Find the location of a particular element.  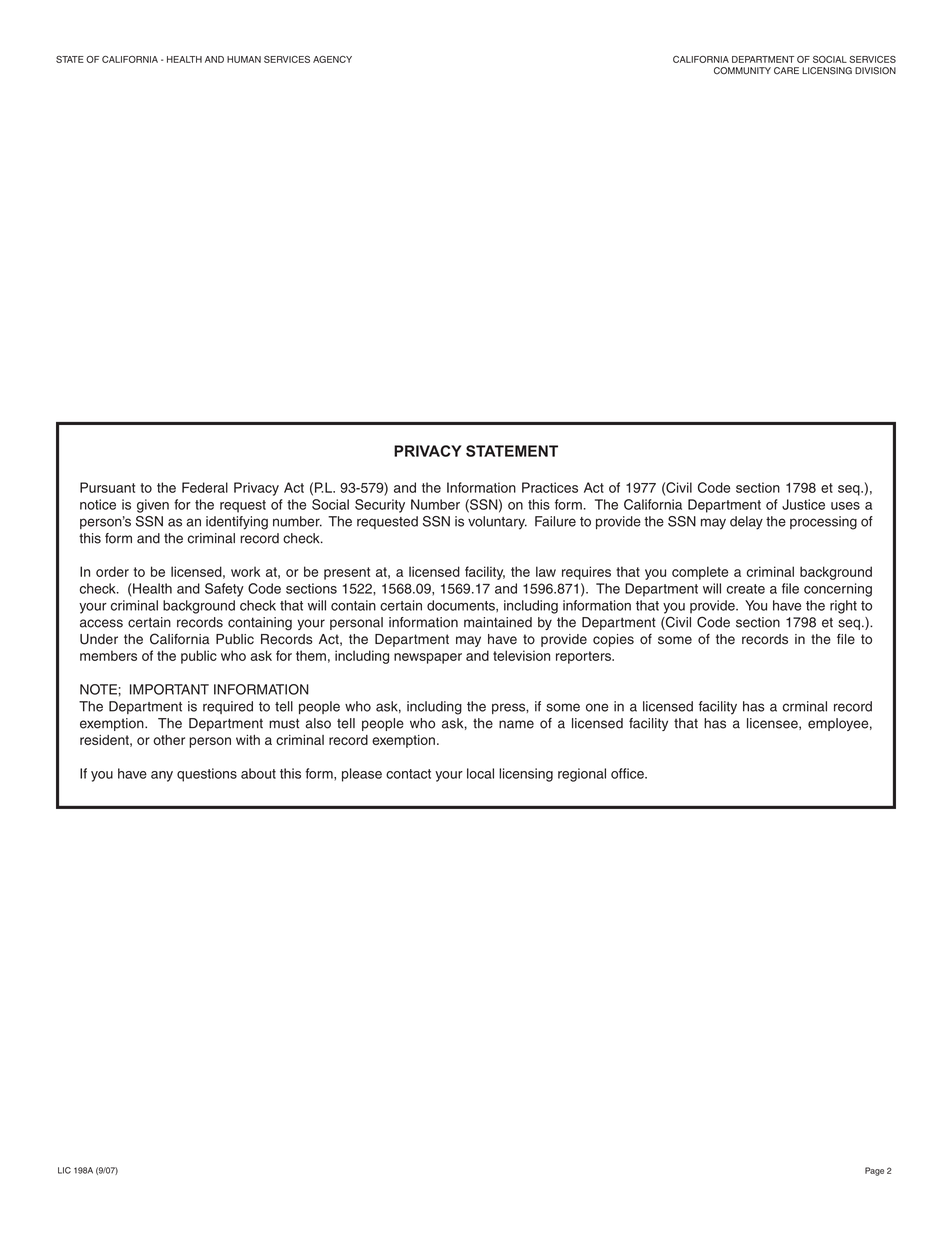

maintained is located at coordinates (498, 622).
